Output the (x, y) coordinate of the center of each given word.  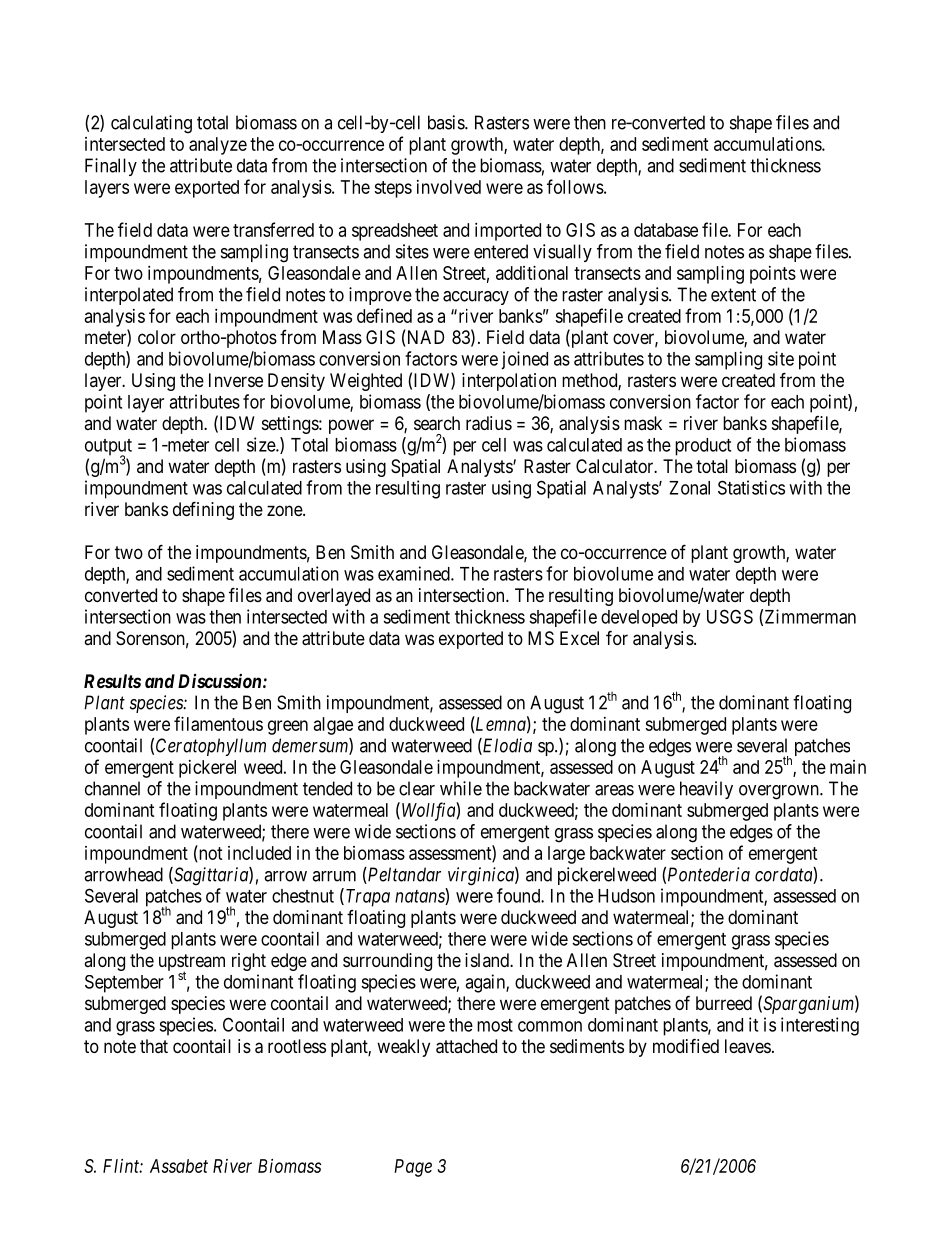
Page (413, 1168)
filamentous (218, 723)
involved (449, 187)
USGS (730, 616)
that (154, 1046)
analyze (218, 146)
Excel (579, 638)
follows (575, 186)
